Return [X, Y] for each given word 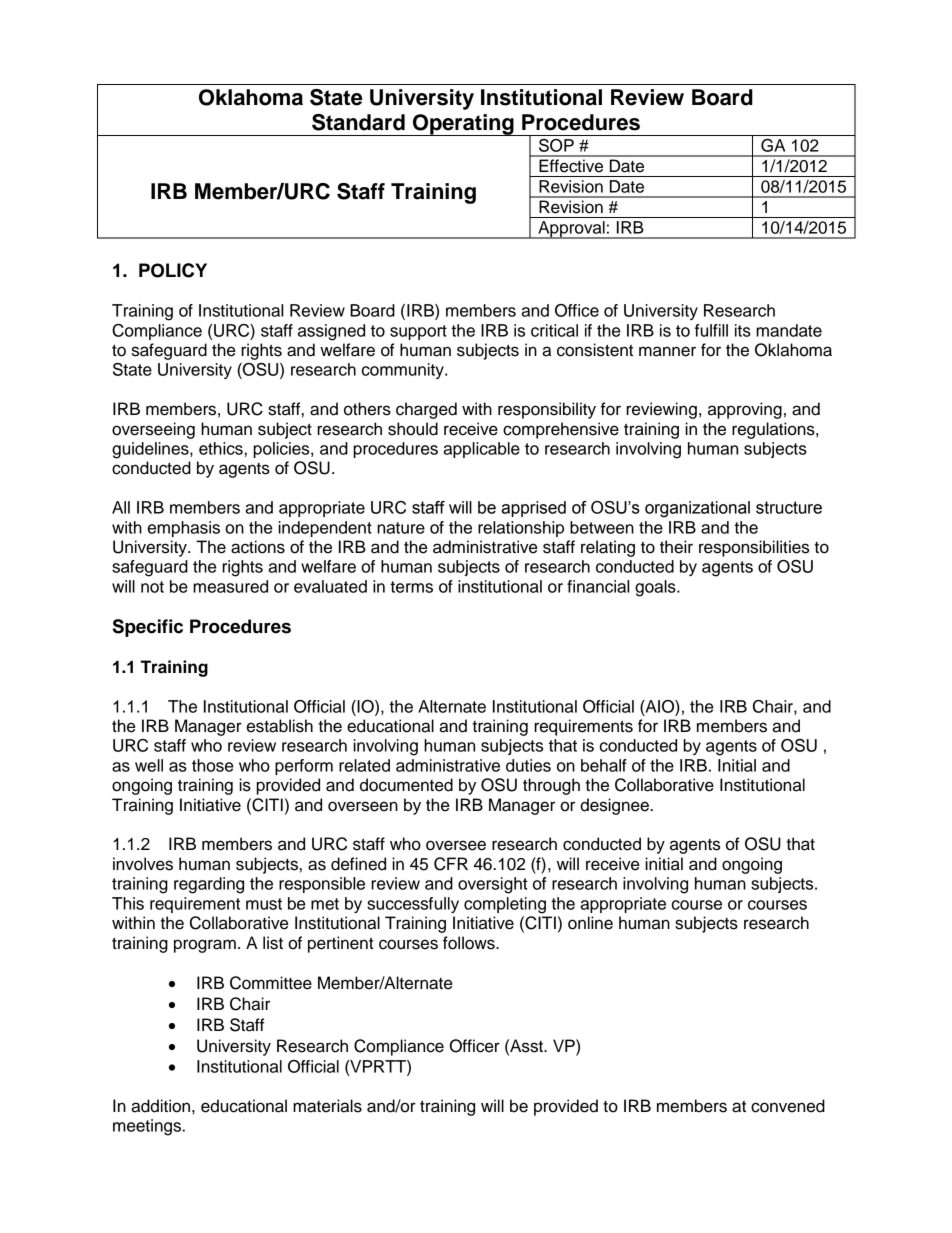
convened [788, 1106]
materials [327, 1106]
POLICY [173, 270]
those [212, 765]
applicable [481, 450]
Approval [571, 230]
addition [162, 1106]
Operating [463, 125]
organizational [697, 509]
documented [406, 785]
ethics [221, 448]
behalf [604, 765]
